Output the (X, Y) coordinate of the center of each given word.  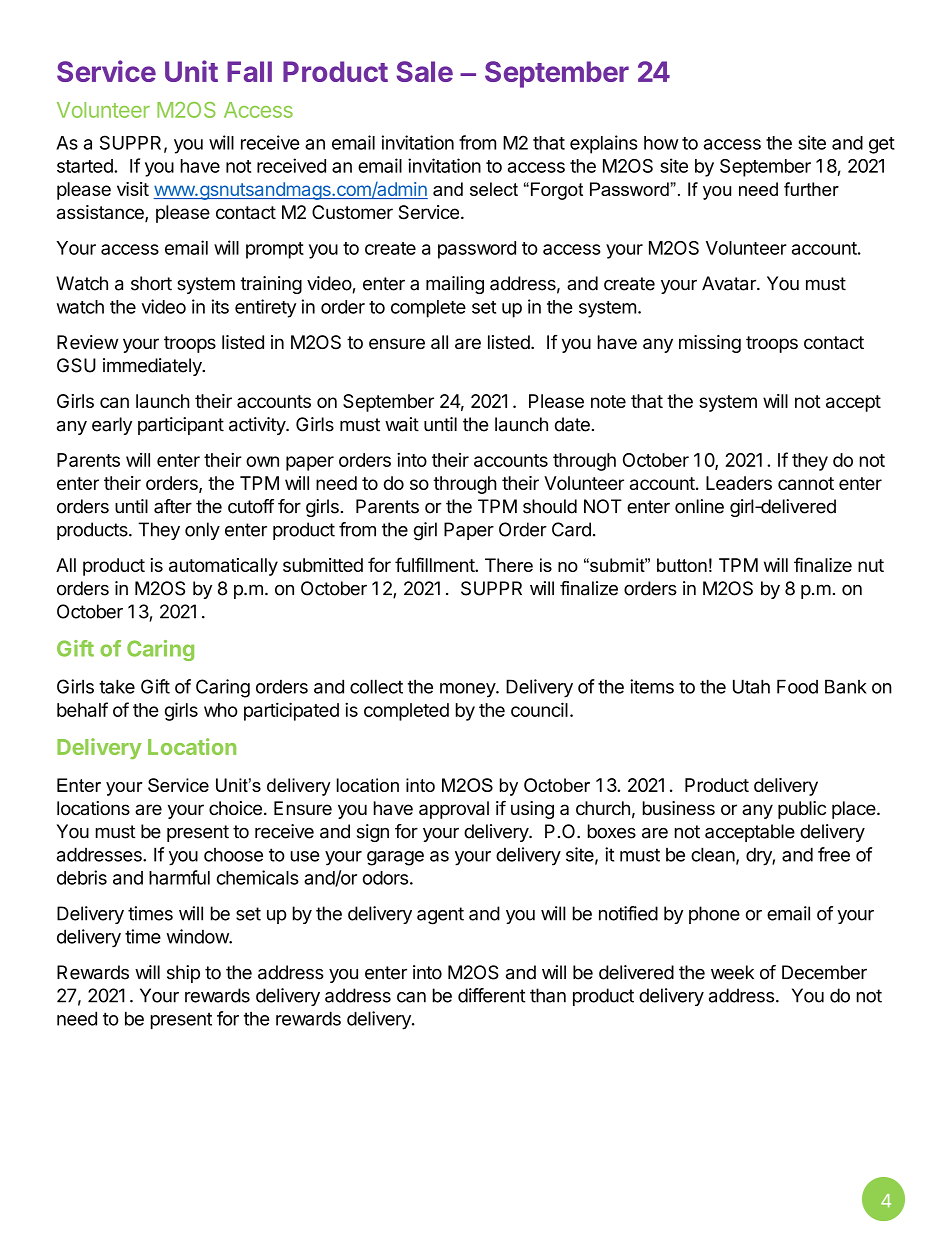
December (824, 972)
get (882, 145)
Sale (424, 71)
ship (183, 974)
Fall (249, 71)
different (491, 995)
